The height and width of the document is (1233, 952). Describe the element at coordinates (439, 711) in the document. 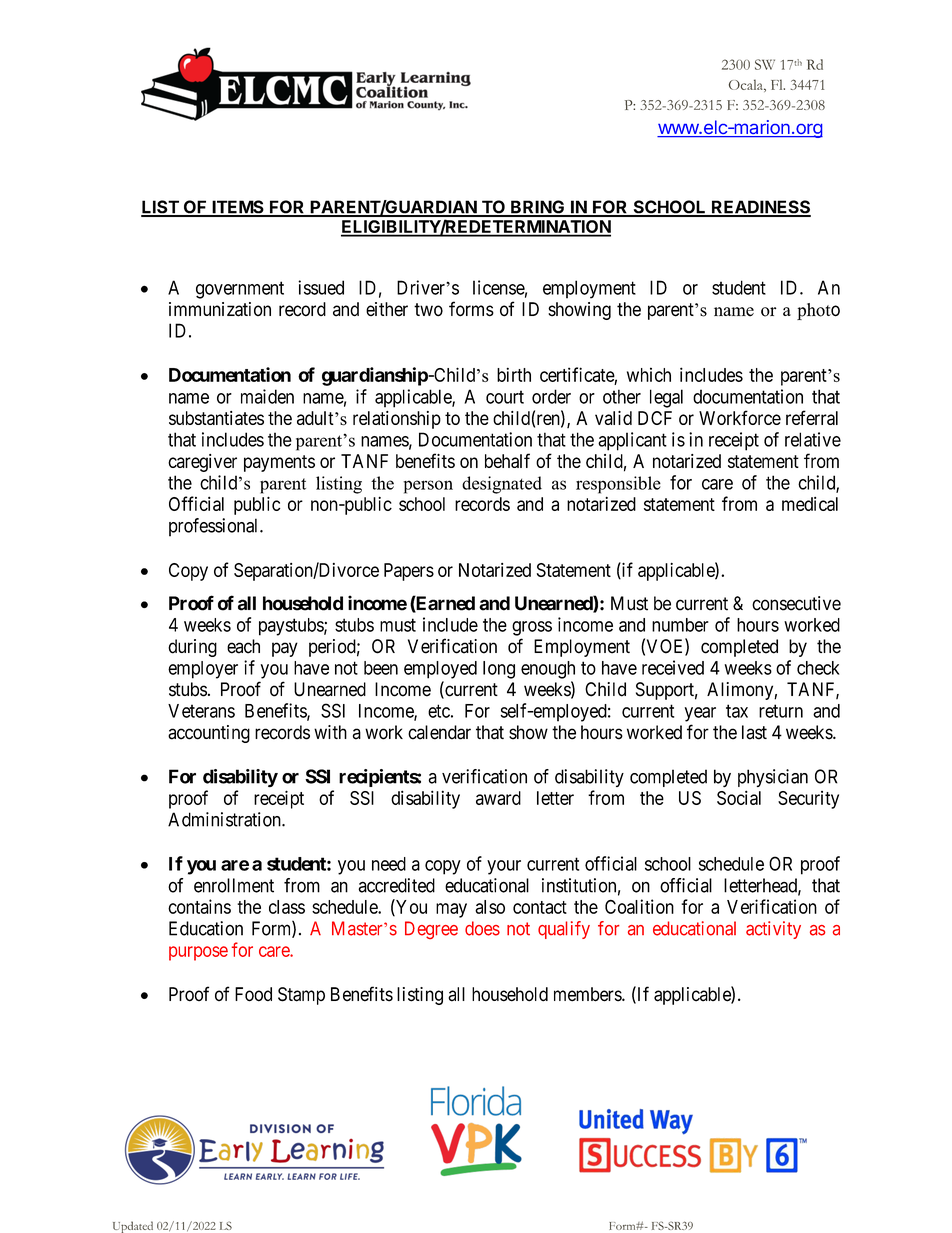

I see `etc` at that location.
